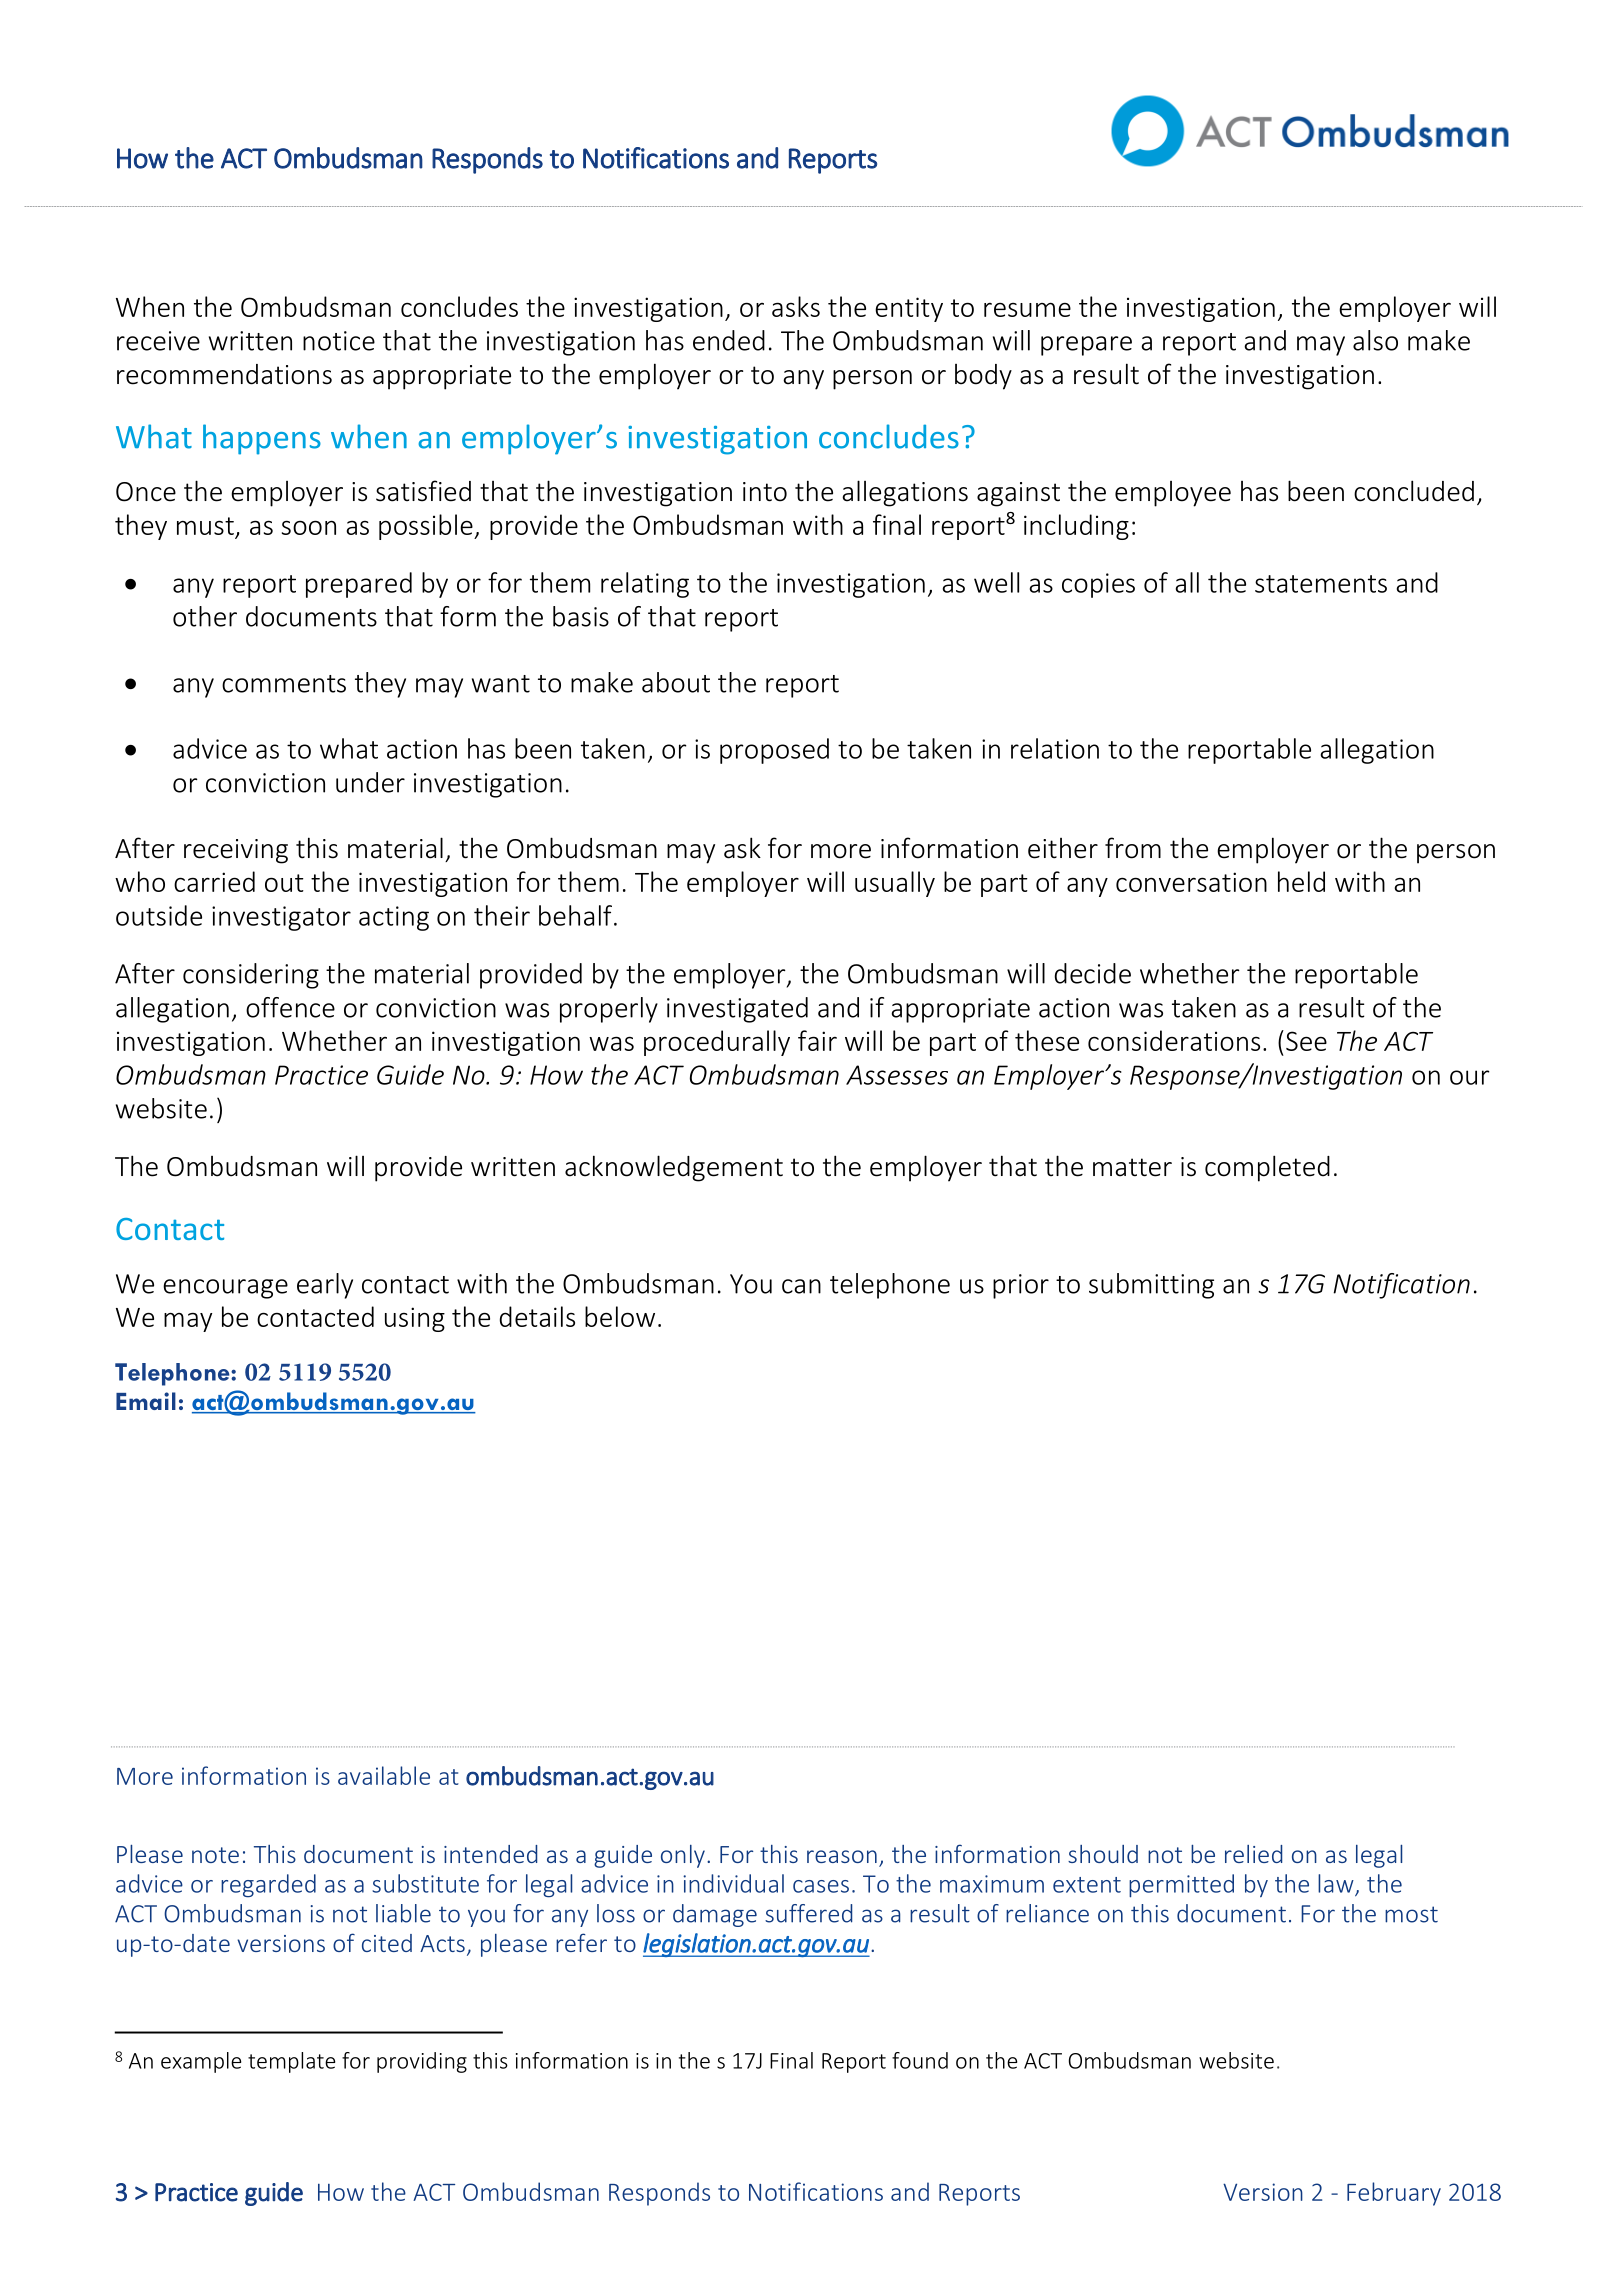 This image has height=2269, width=1604. Describe the element at coordinates (774, 751) in the image. I see `proposed` at that location.
